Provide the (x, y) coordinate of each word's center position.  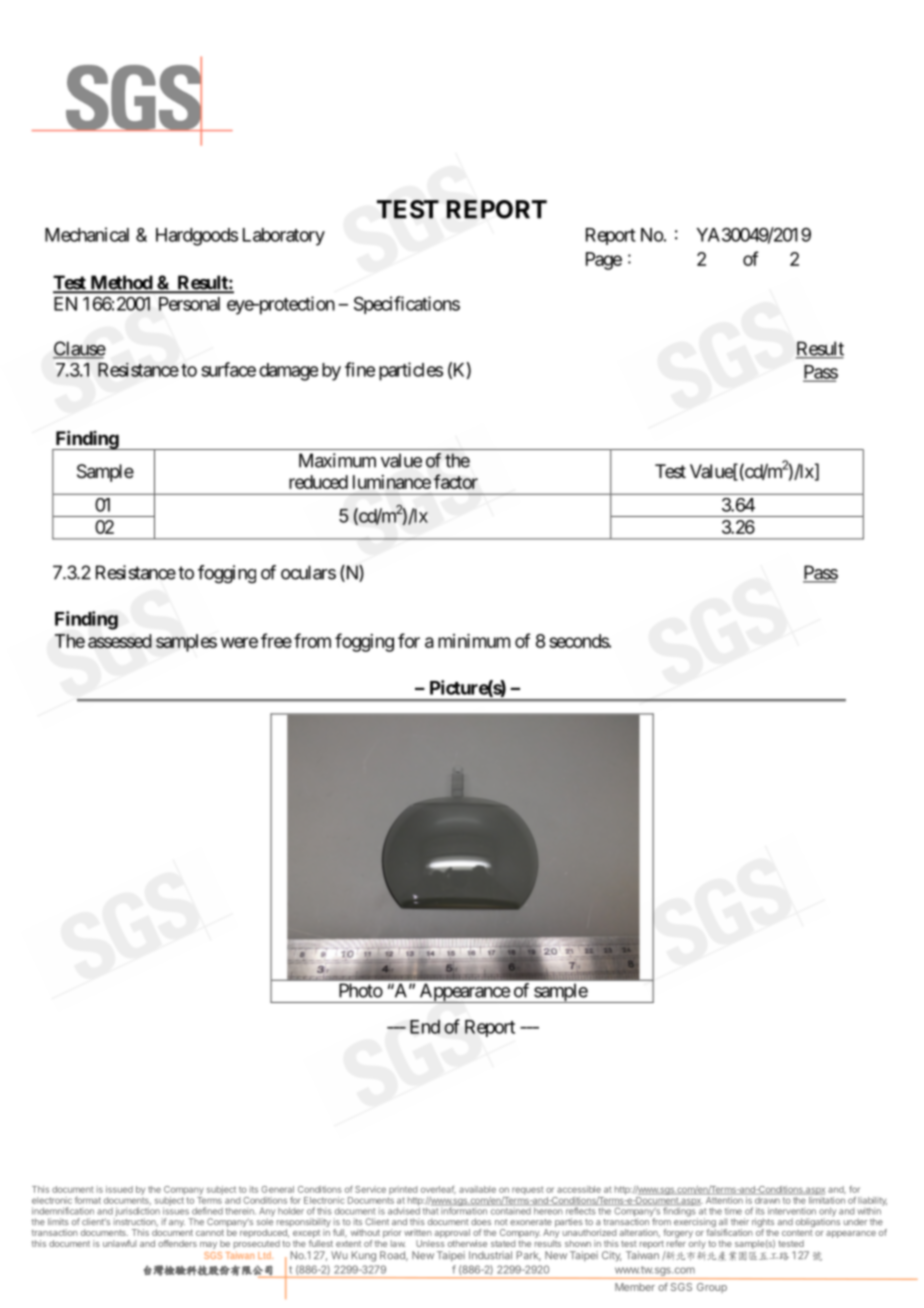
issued (119, 1189)
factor (456, 481)
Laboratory (284, 237)
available (477, 1189)
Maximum (337, 460)
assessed (120, 641)
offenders (177, 1243)
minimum (474, 641)
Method (121, 283)
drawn (767, 1199)
